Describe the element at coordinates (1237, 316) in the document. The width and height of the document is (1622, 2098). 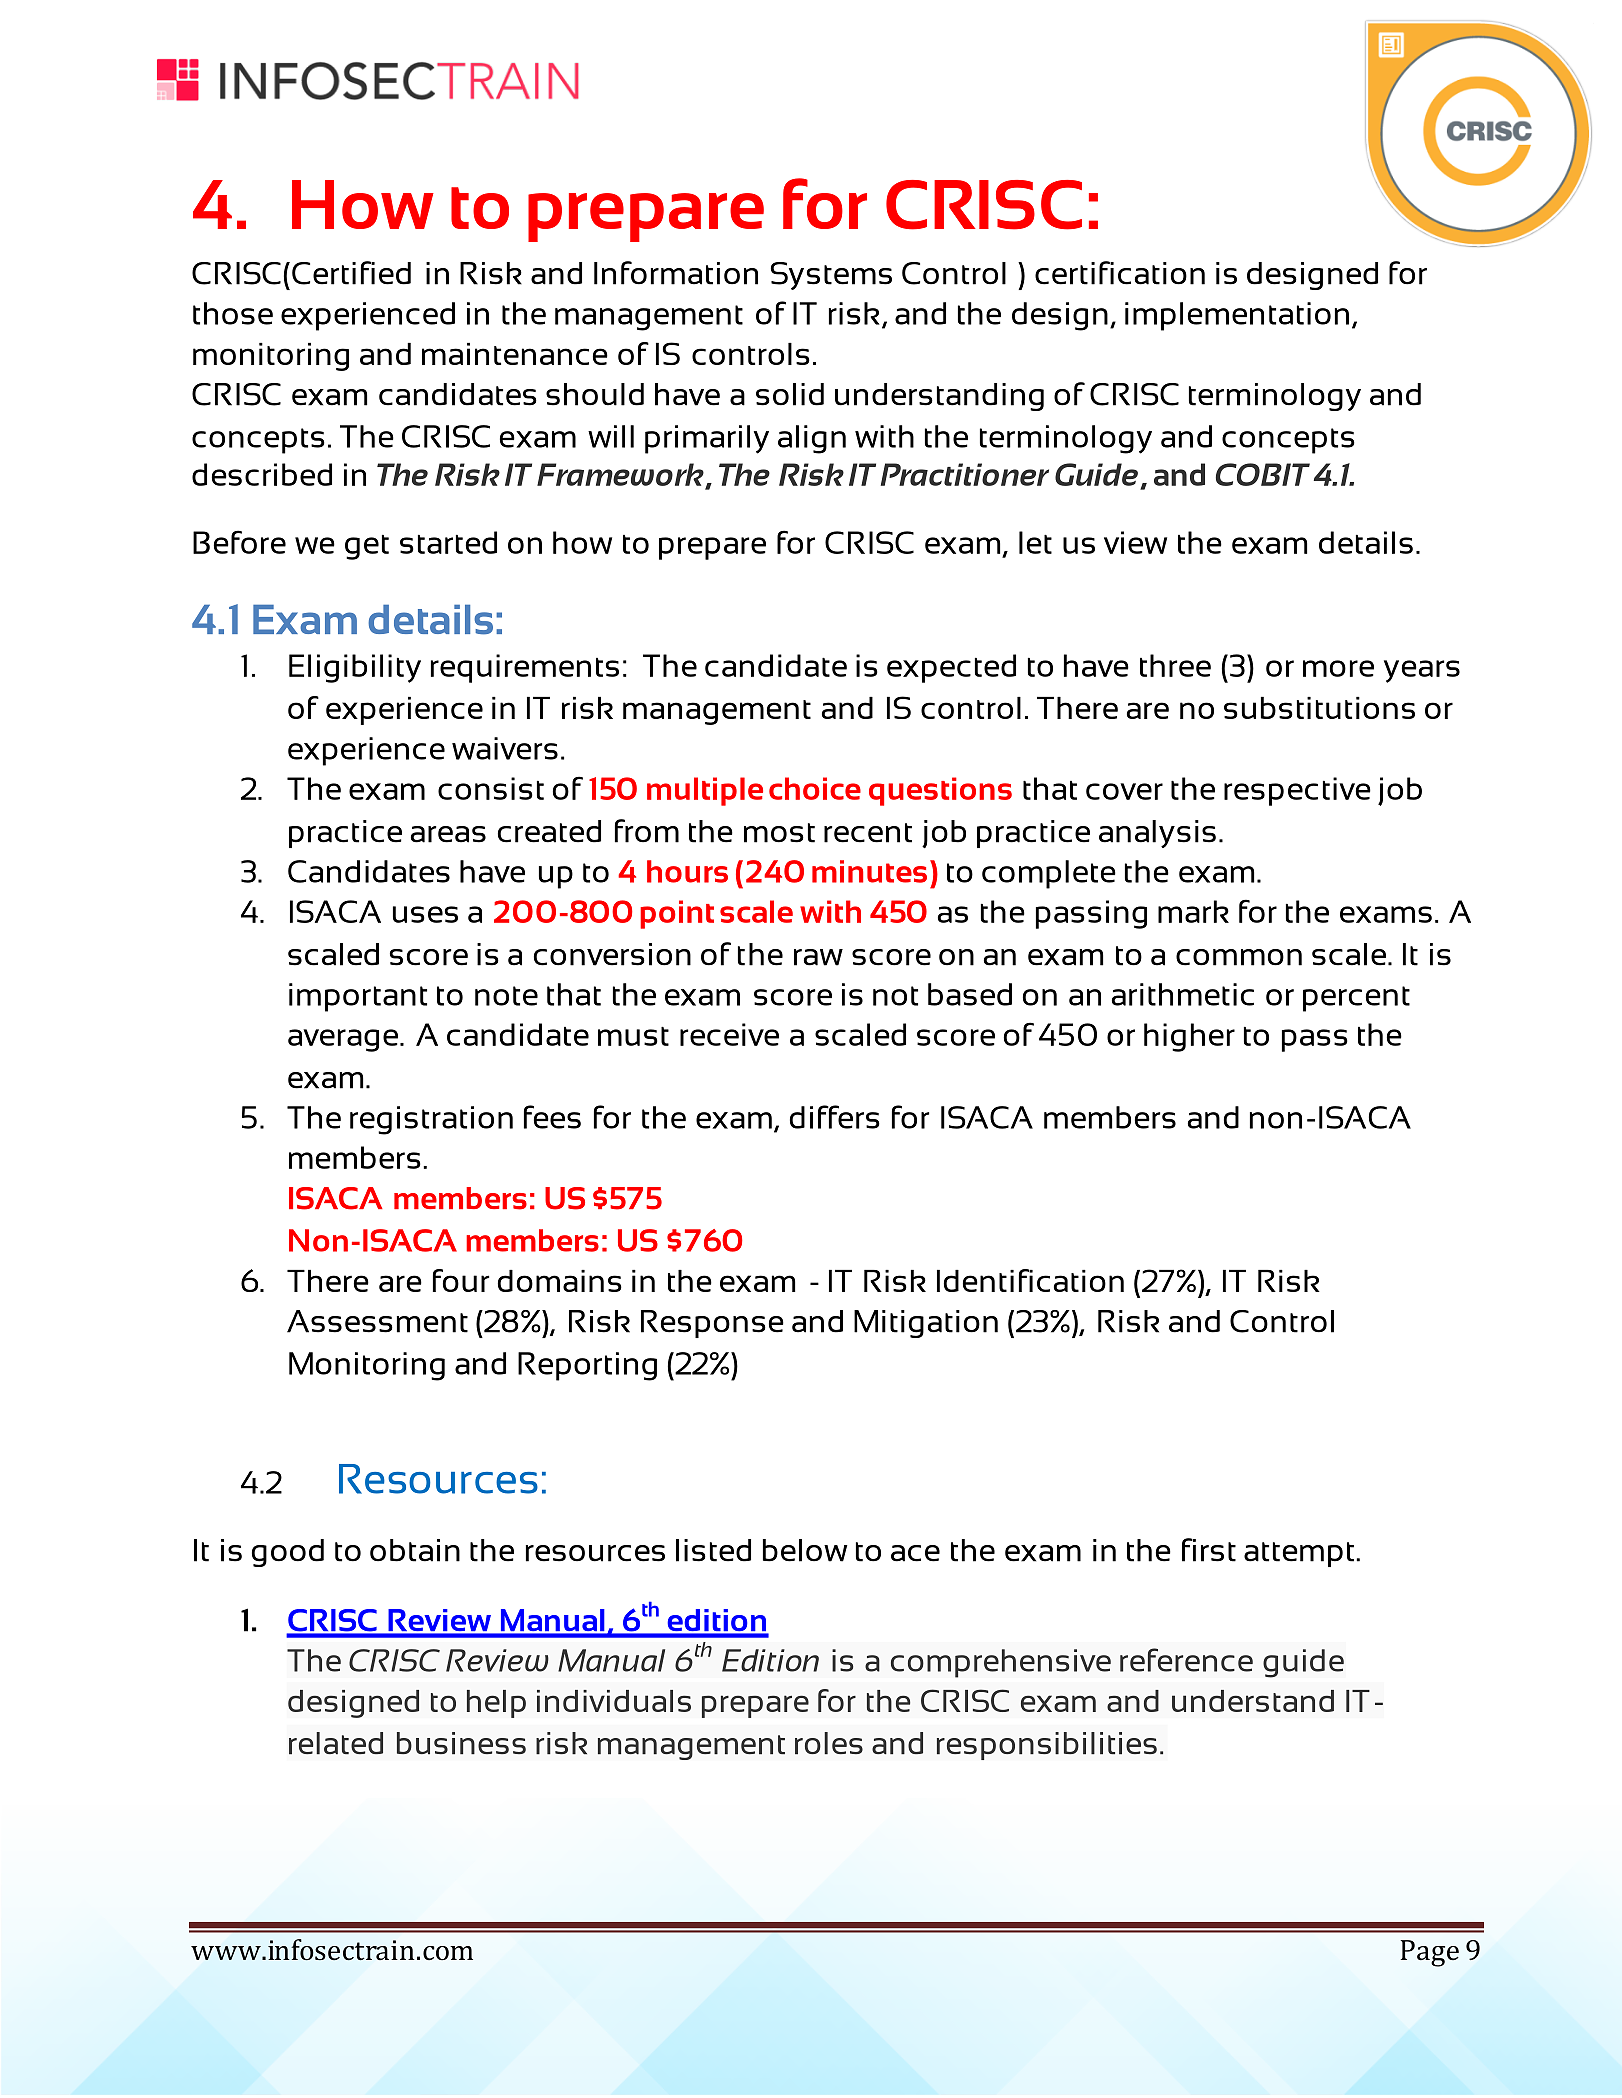
I see `implementation` at that location.
